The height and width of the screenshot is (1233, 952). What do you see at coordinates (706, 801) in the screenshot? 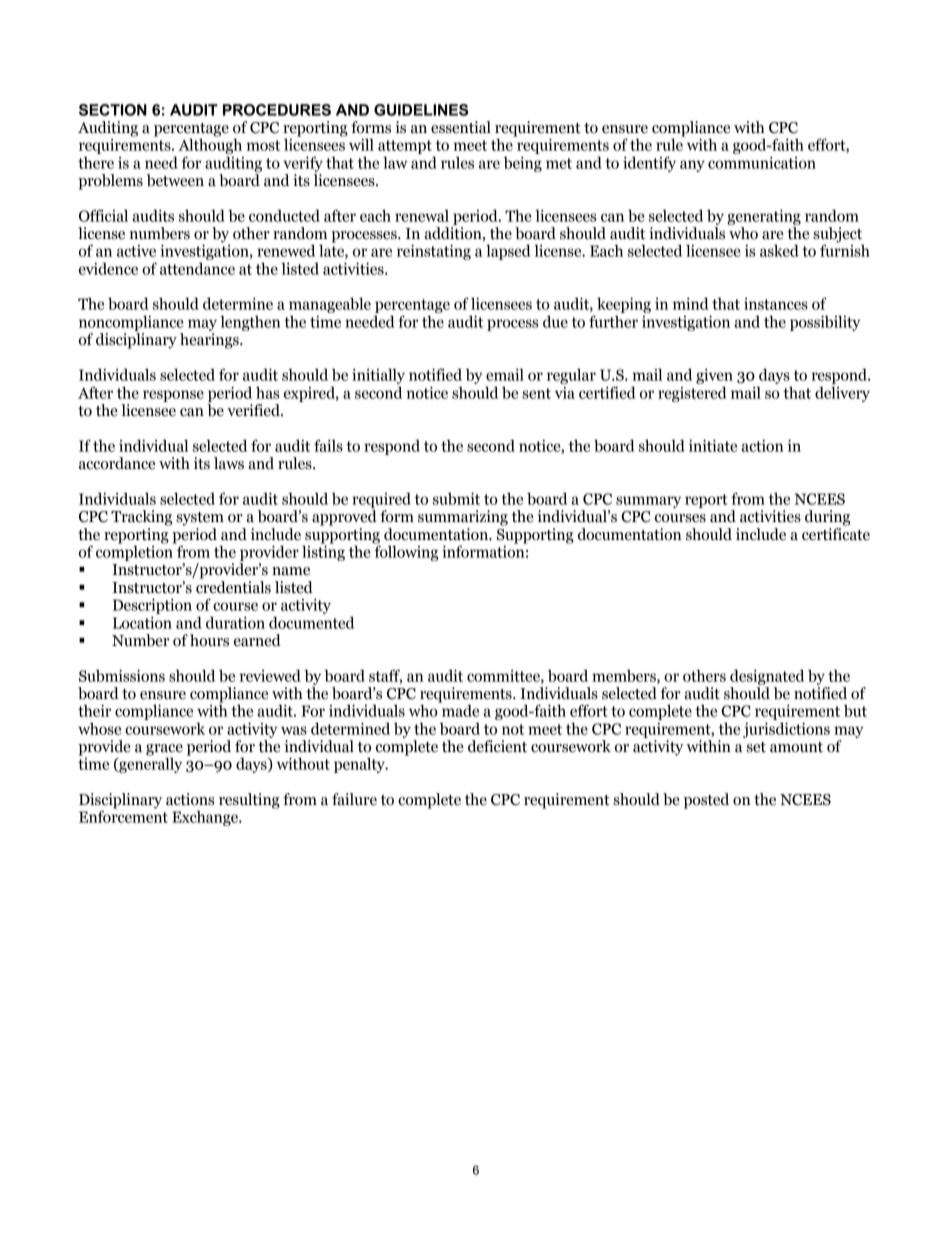
I see `posted` at bounding box center [706, 801].
